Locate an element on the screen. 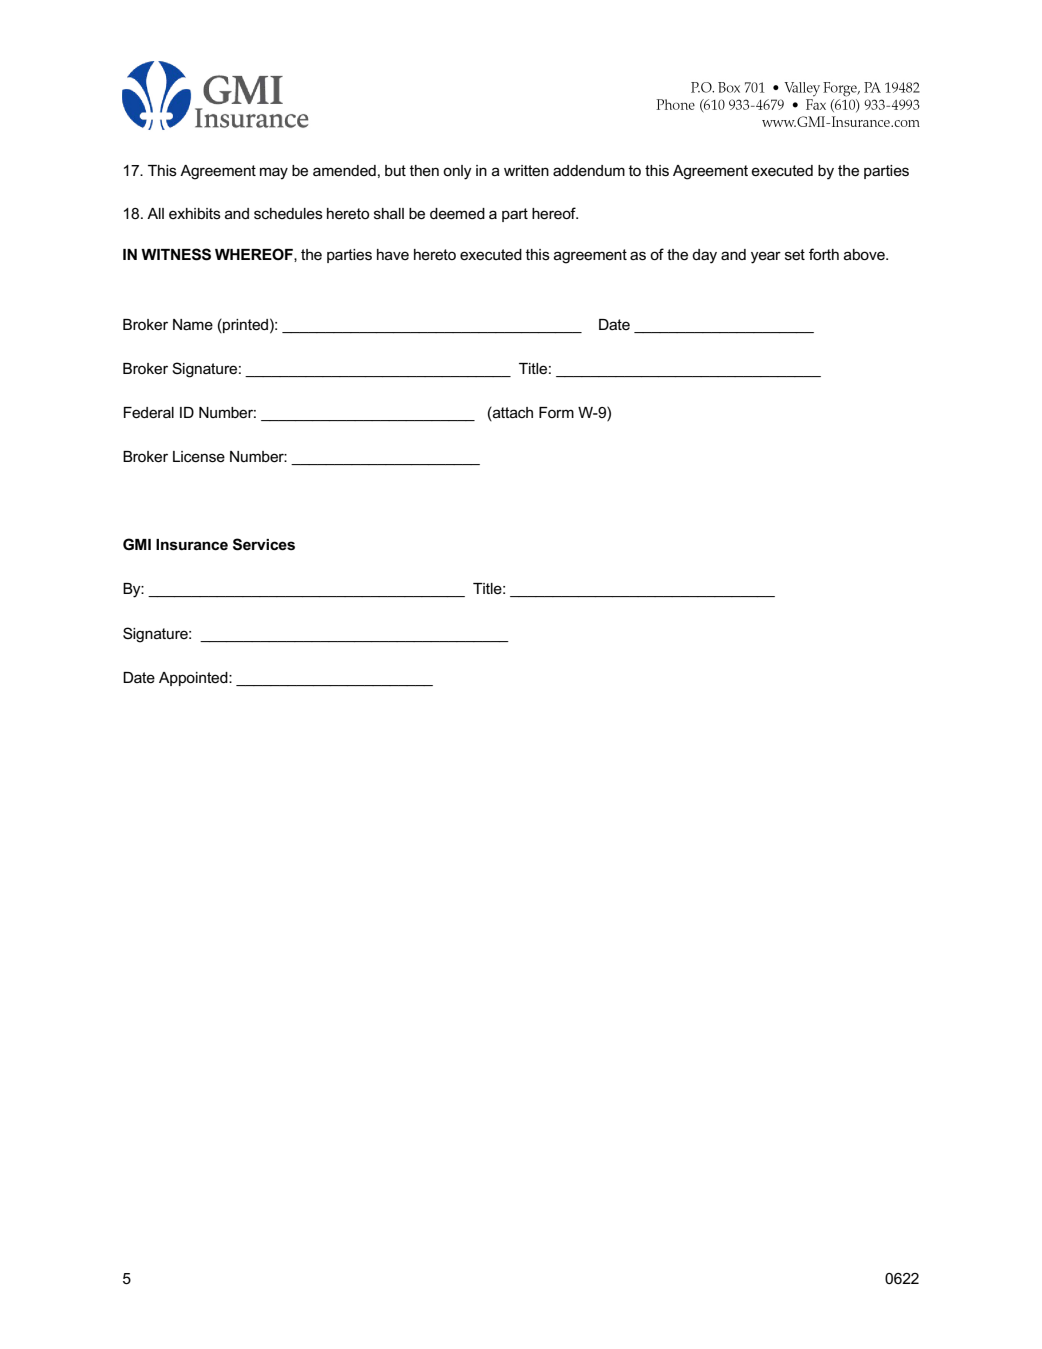 The image size is (1042, 1349). addendum is located at coordinates (589, 170).
